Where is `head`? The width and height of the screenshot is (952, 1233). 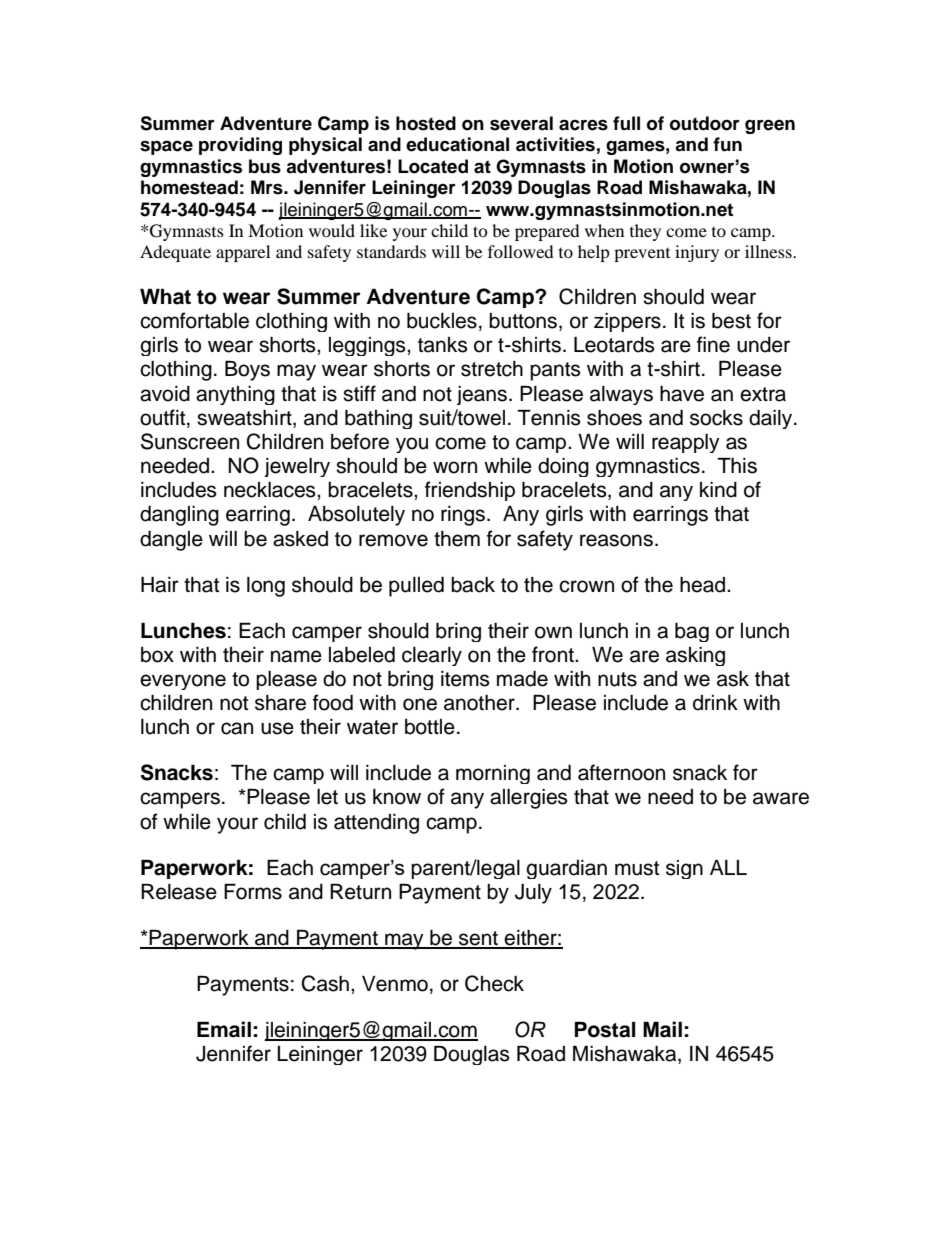 head is located at coordinates (704, 585).
